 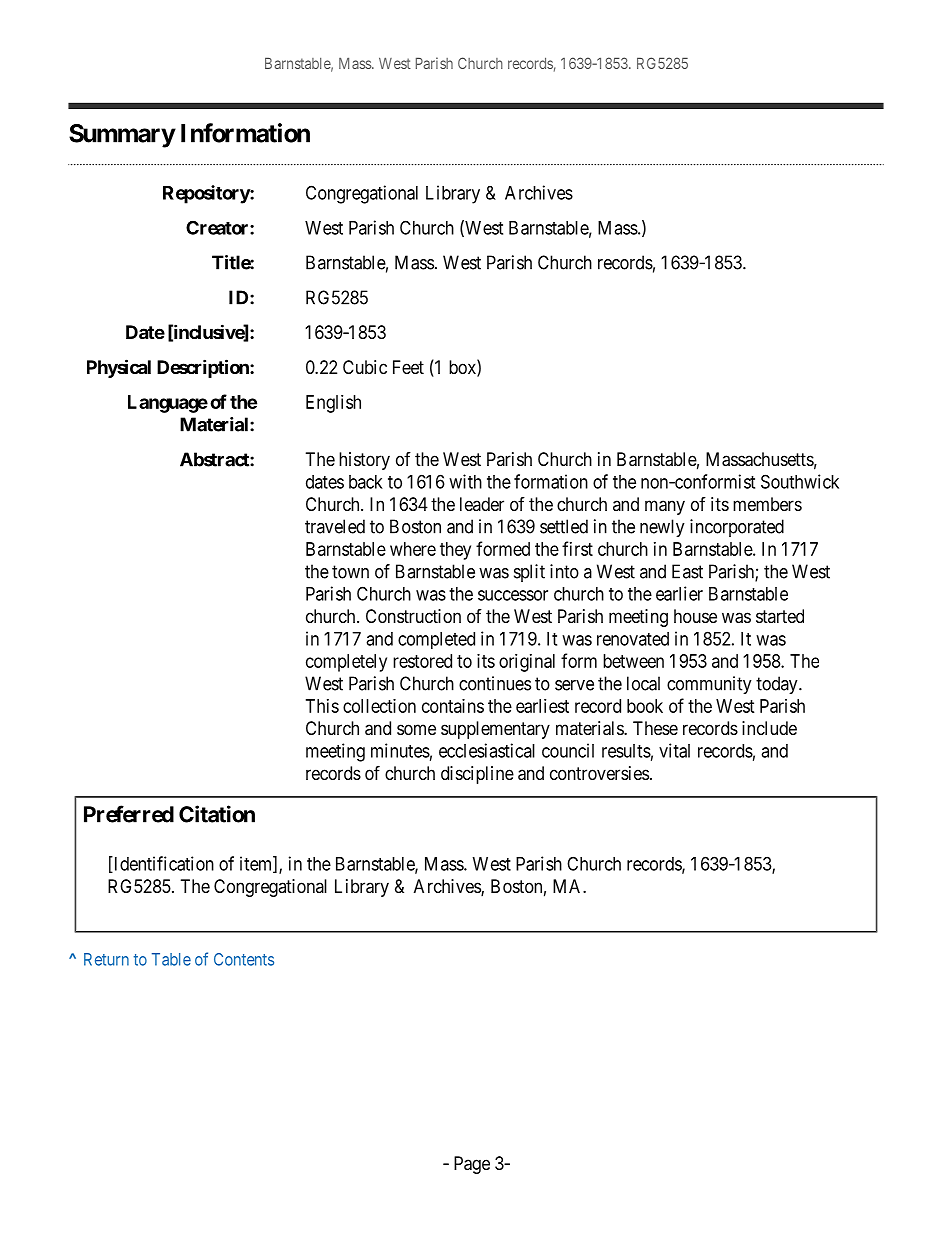 I want to click on they, so click(x=455, y=551).
